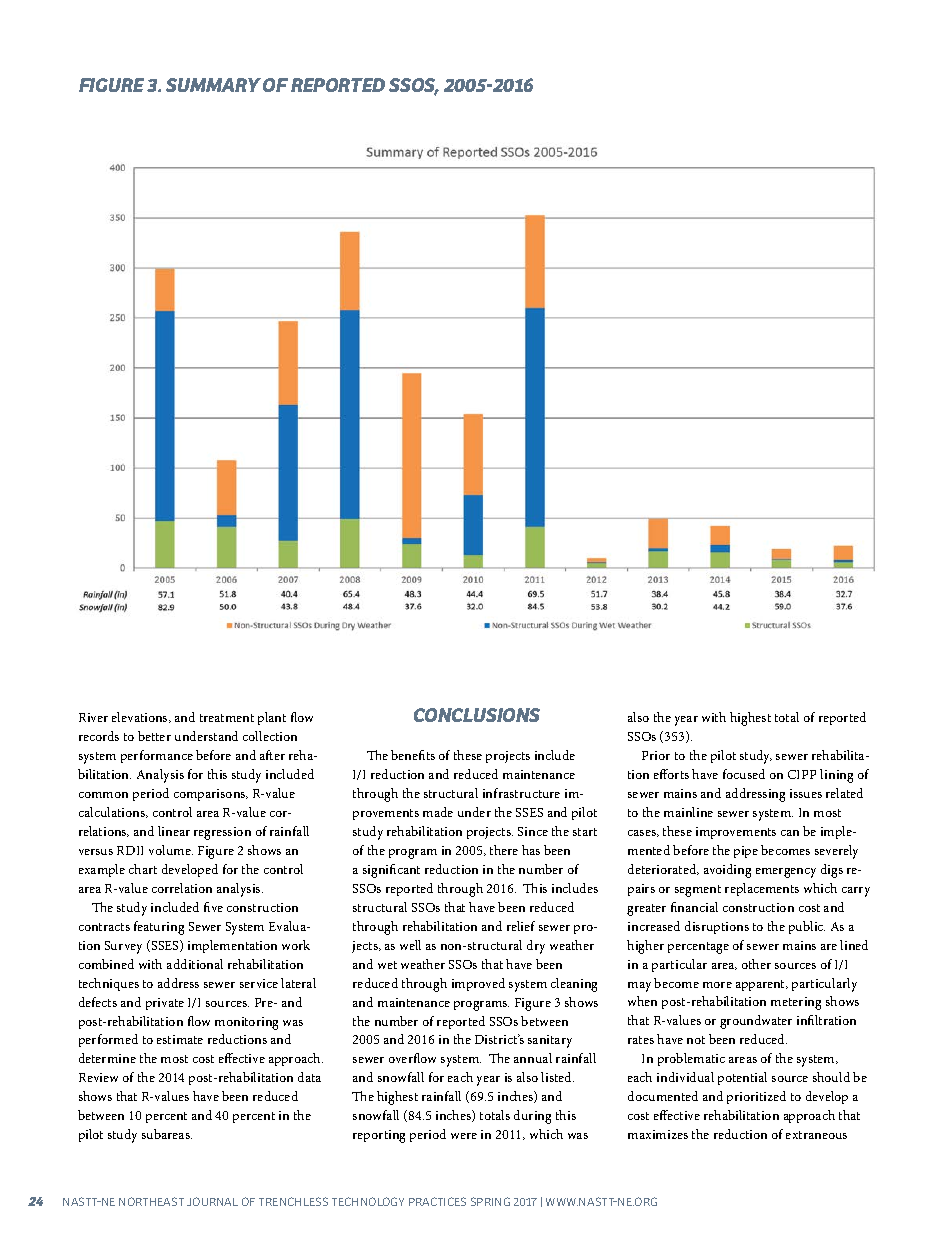 Image resolution: width=952 pixels, height=1237 pixels. I want to click on there, so click(504, 850).
